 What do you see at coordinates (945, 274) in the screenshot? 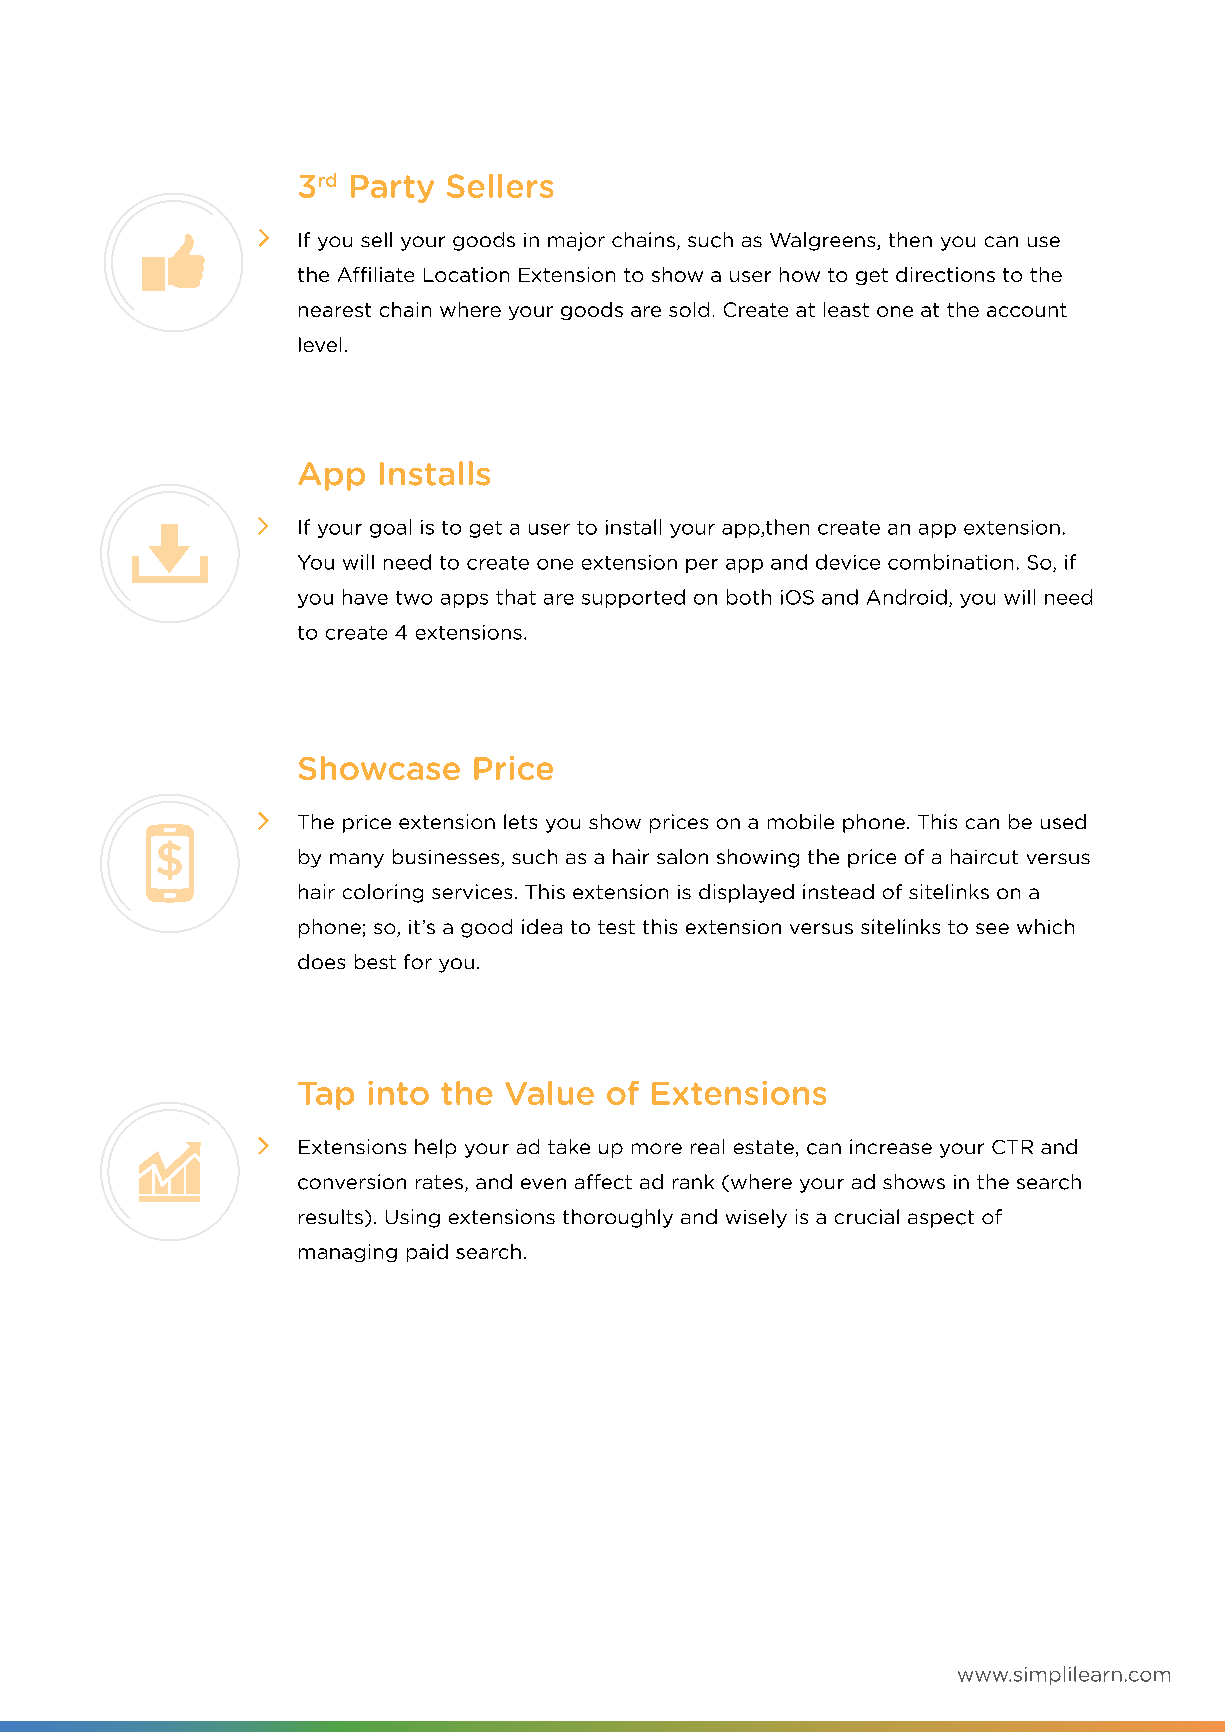
I see `directions` at bounding box center [945, 274].
